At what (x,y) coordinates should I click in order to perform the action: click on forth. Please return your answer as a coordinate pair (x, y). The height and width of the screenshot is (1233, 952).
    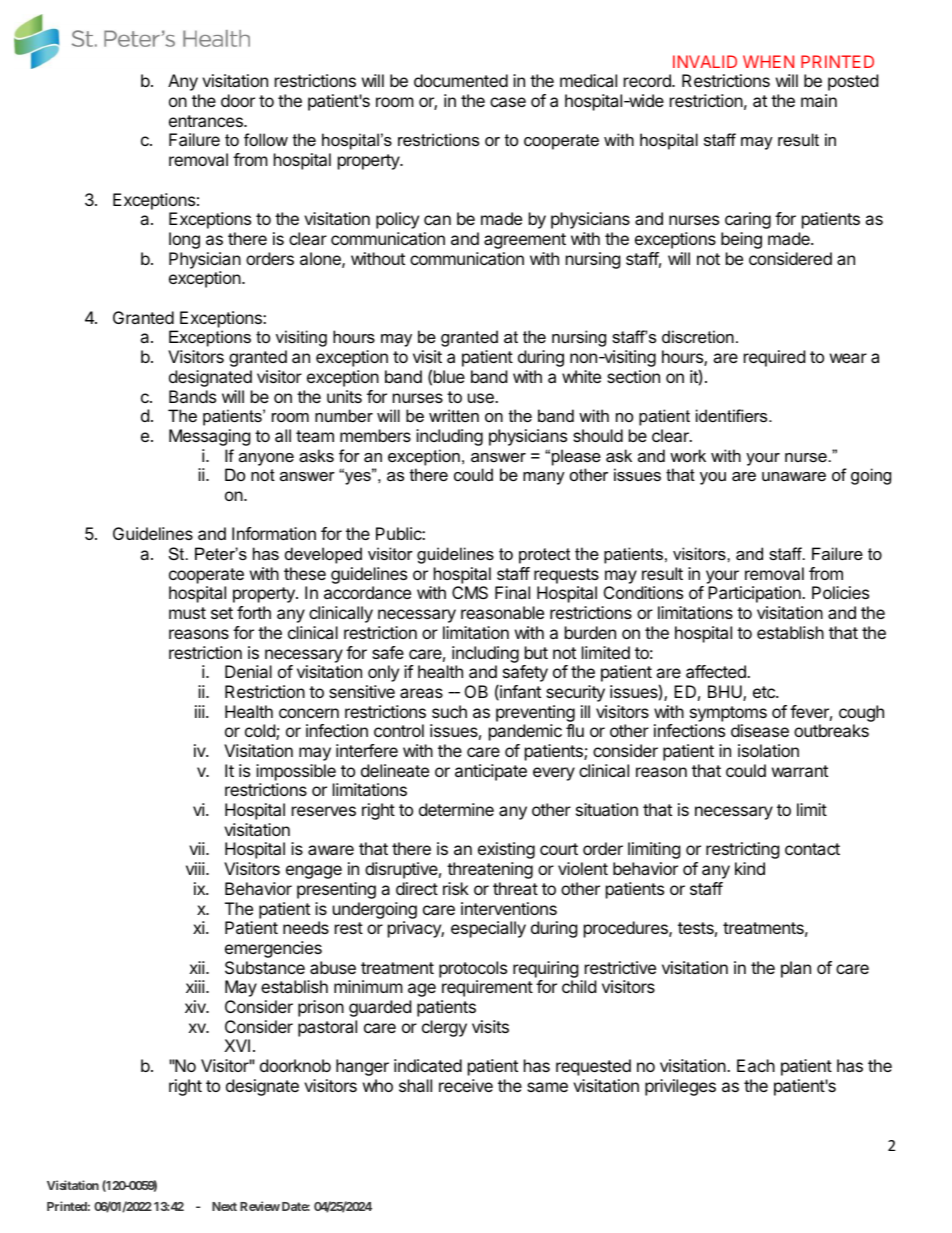
    Looking at the image, I should click on (254, 612).
